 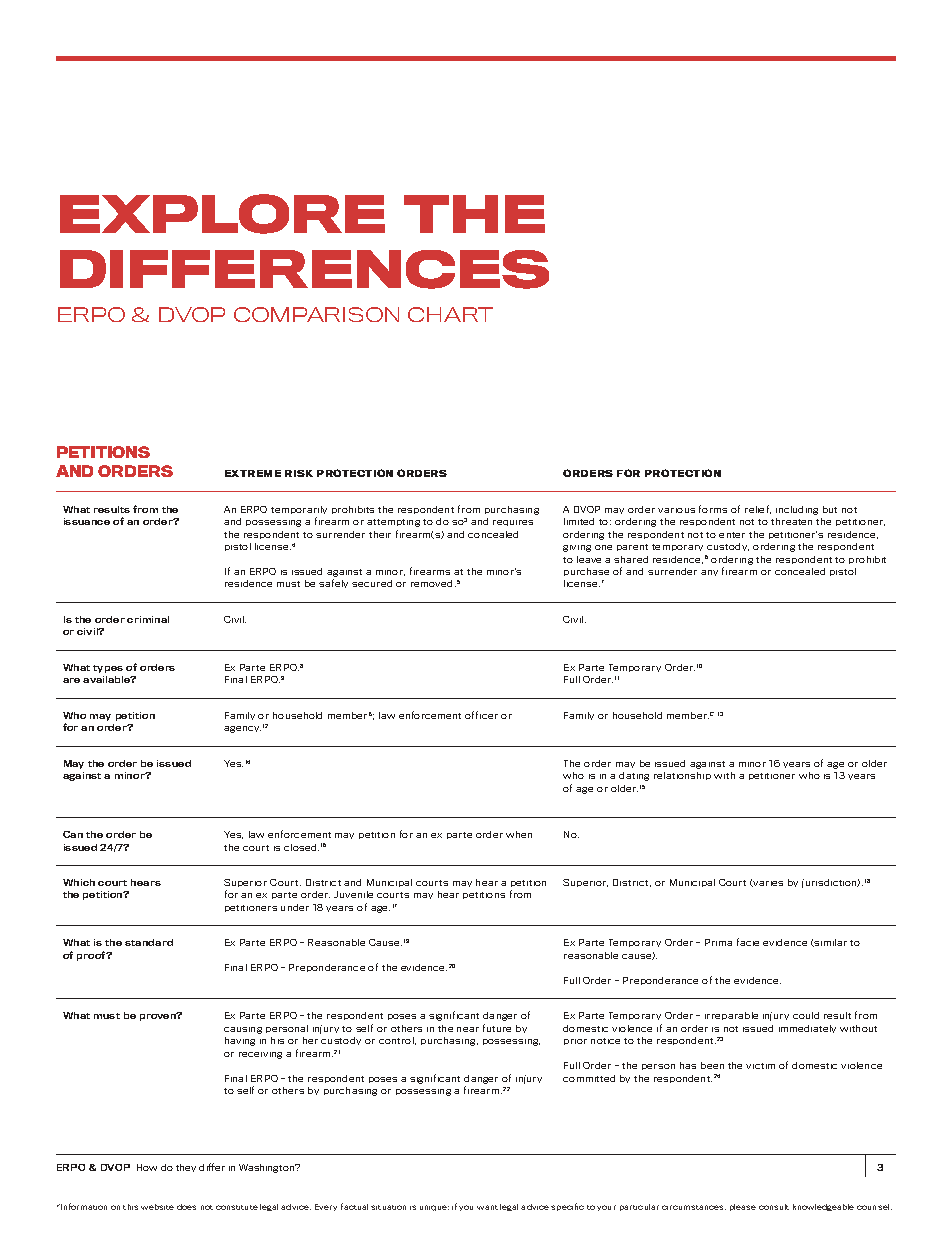 What do you see at coordinates (222, 214) in the document?
I see `EXPLORE` at bounding box center [222, 214].
